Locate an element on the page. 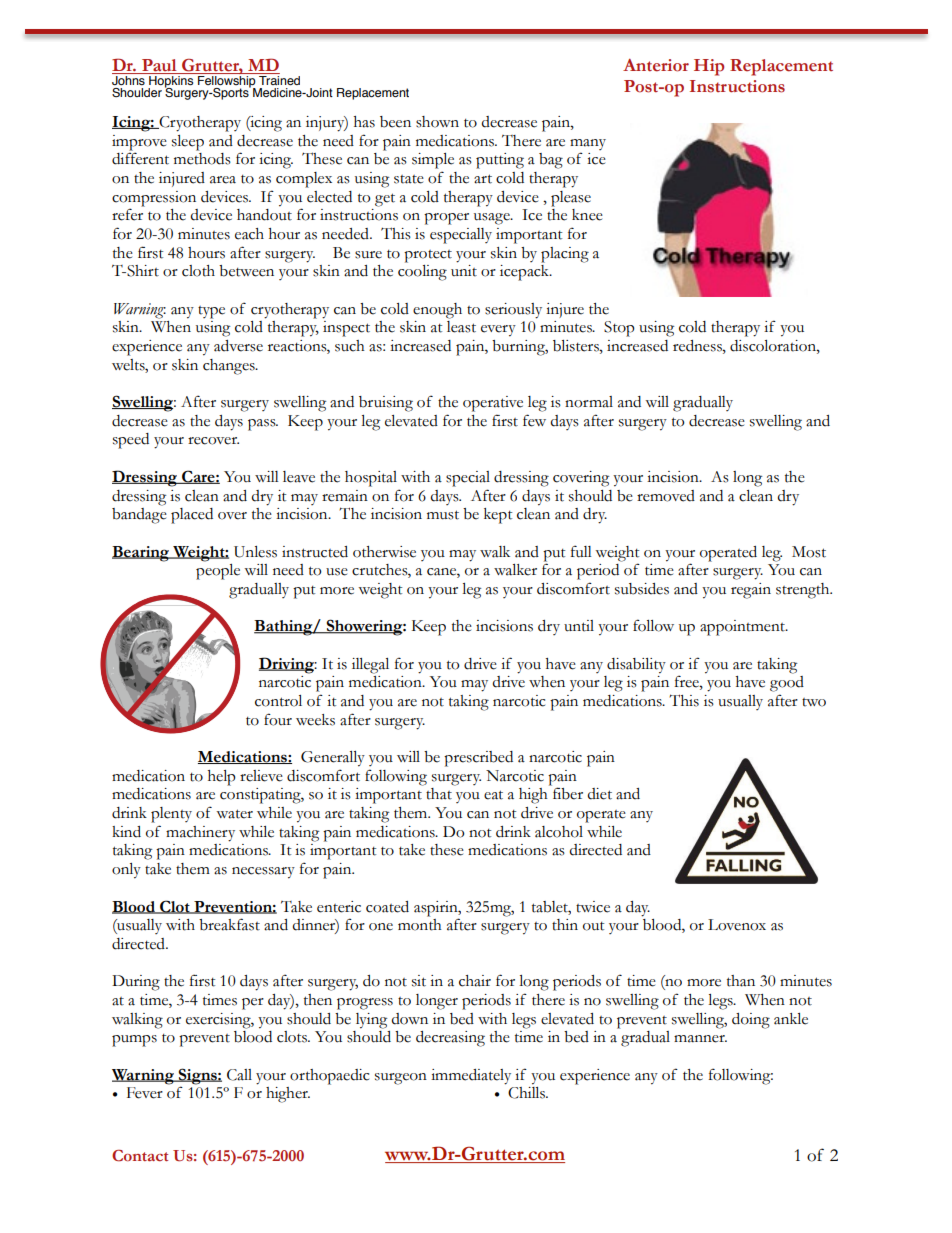  until is located at coordinates (579, 626).
